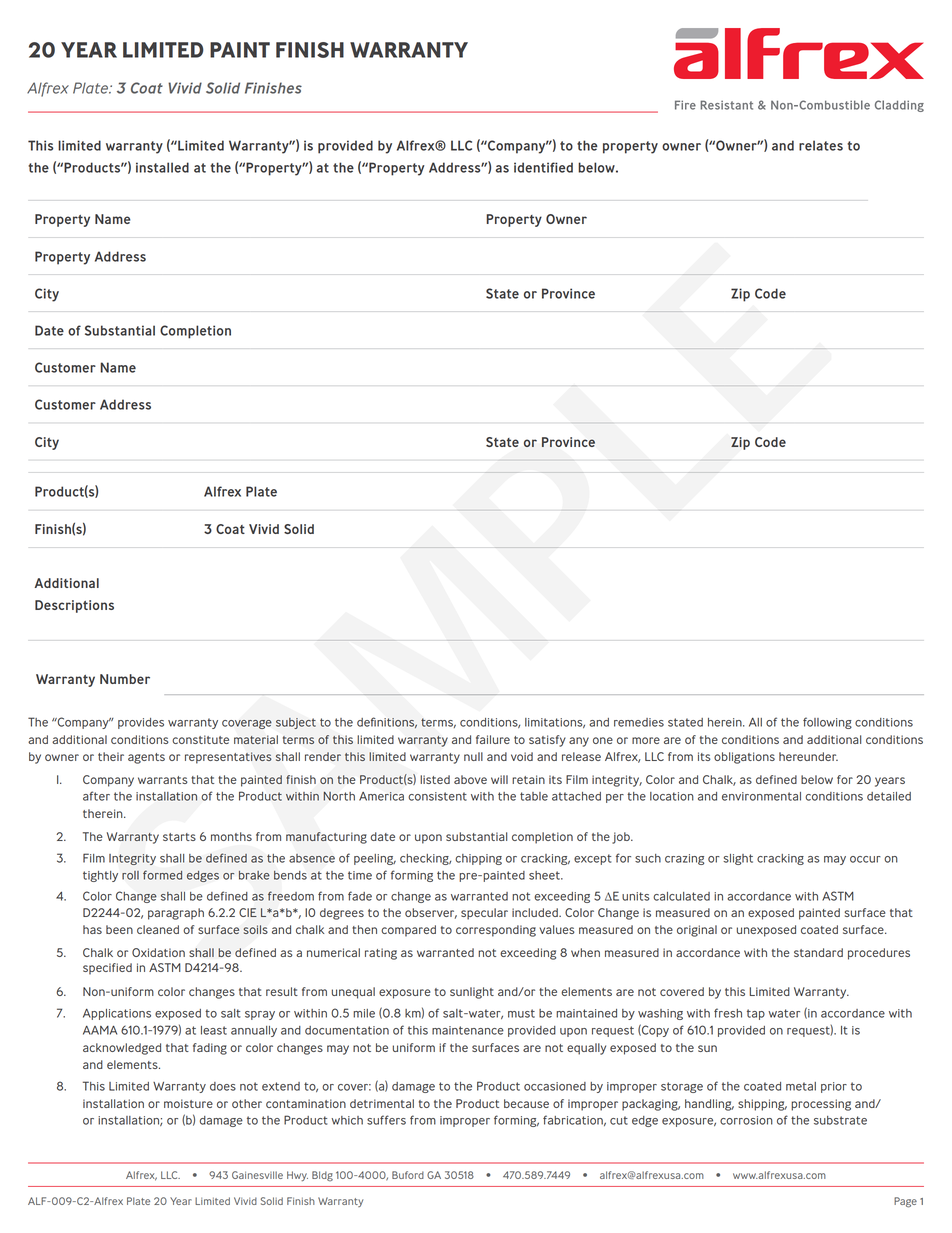  What do you see at coordinates (257, 1175) in the screenshot?
I see `Gainesville` at bounding box center [257, 1175].
